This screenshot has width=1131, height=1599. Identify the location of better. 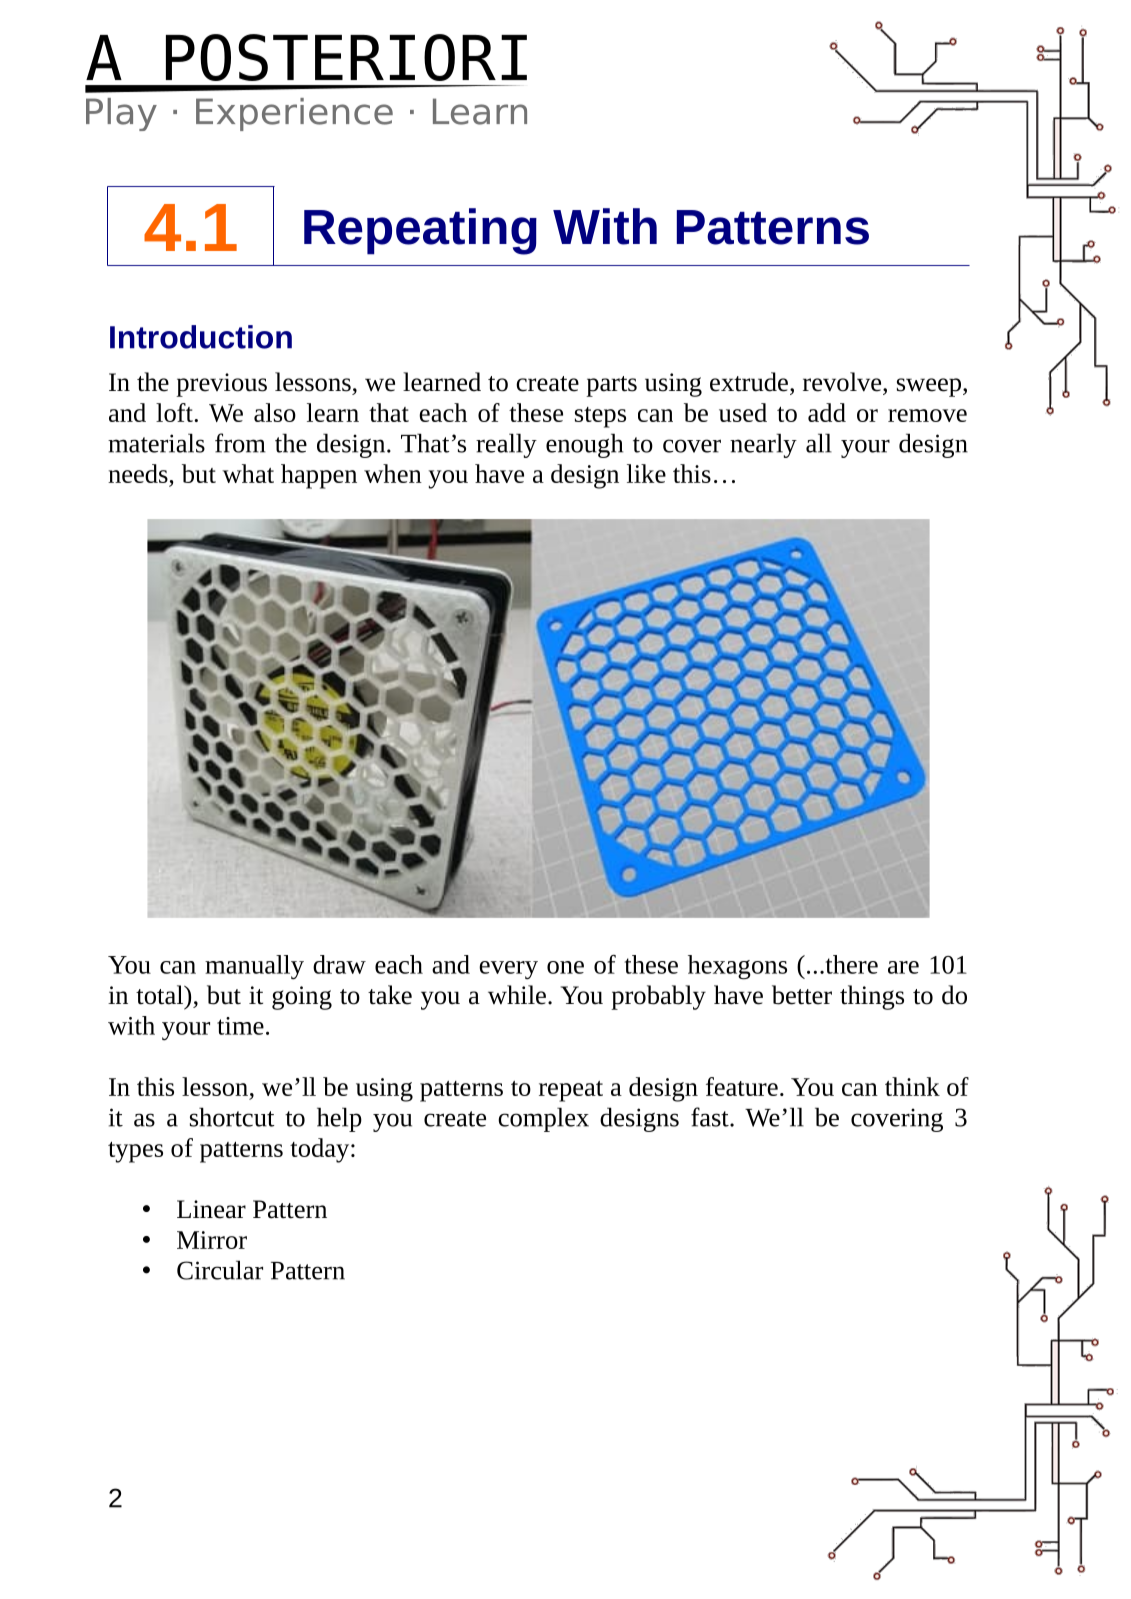
(802, 995).
